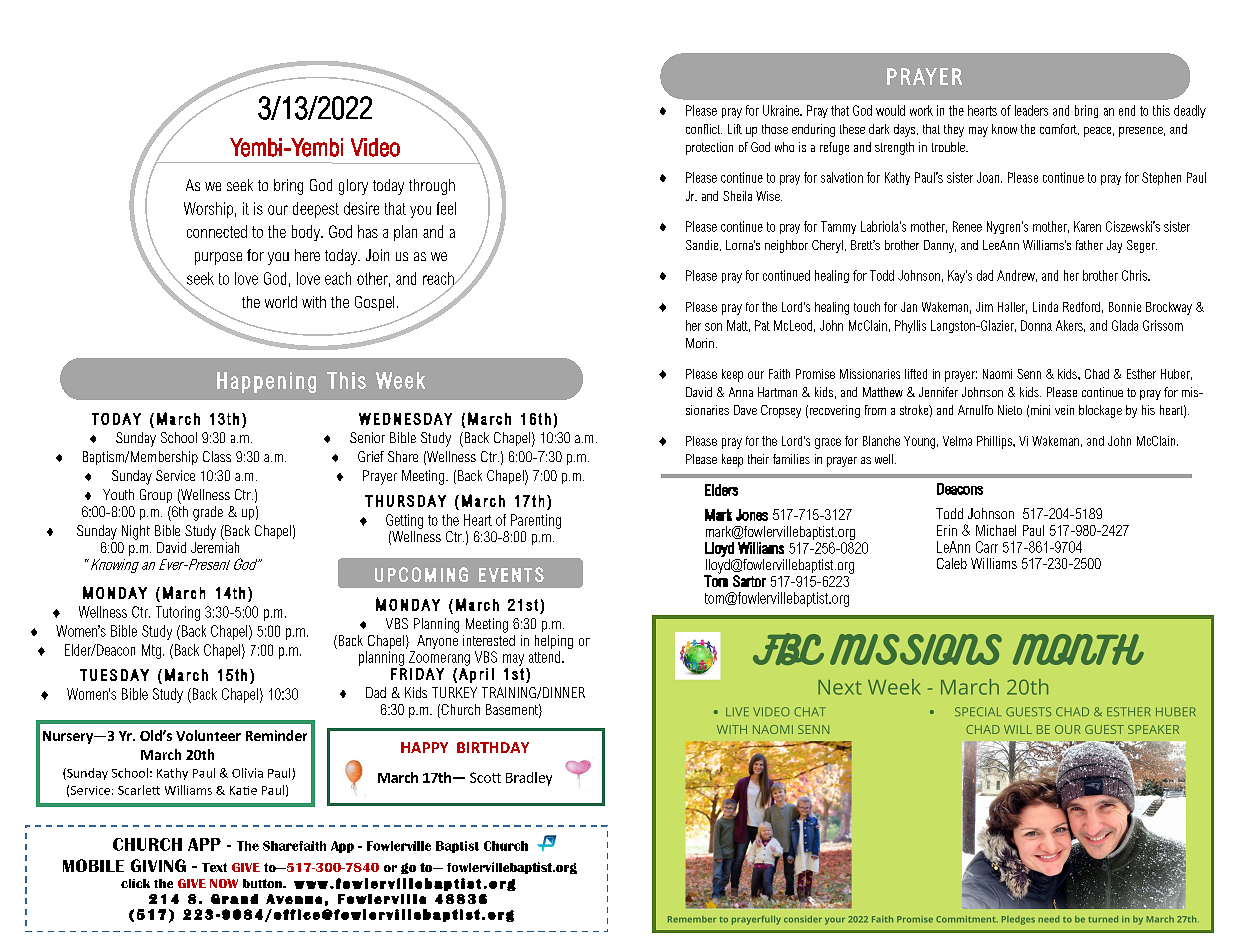 The image size is (1233, 952). I want to click on conflict, so click(704, 129).
